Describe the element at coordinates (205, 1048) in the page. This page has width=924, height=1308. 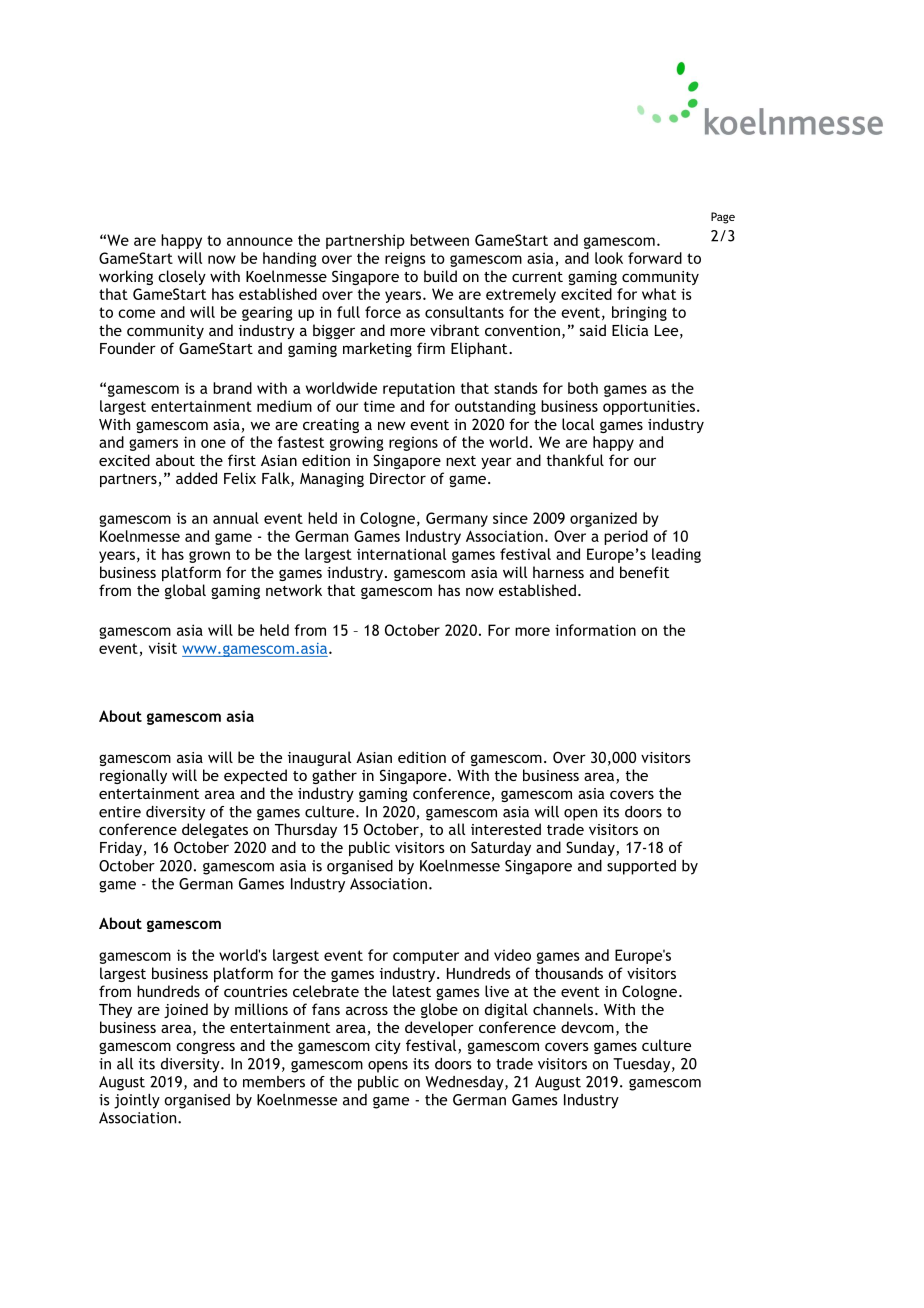
I see `congress` at that location.
